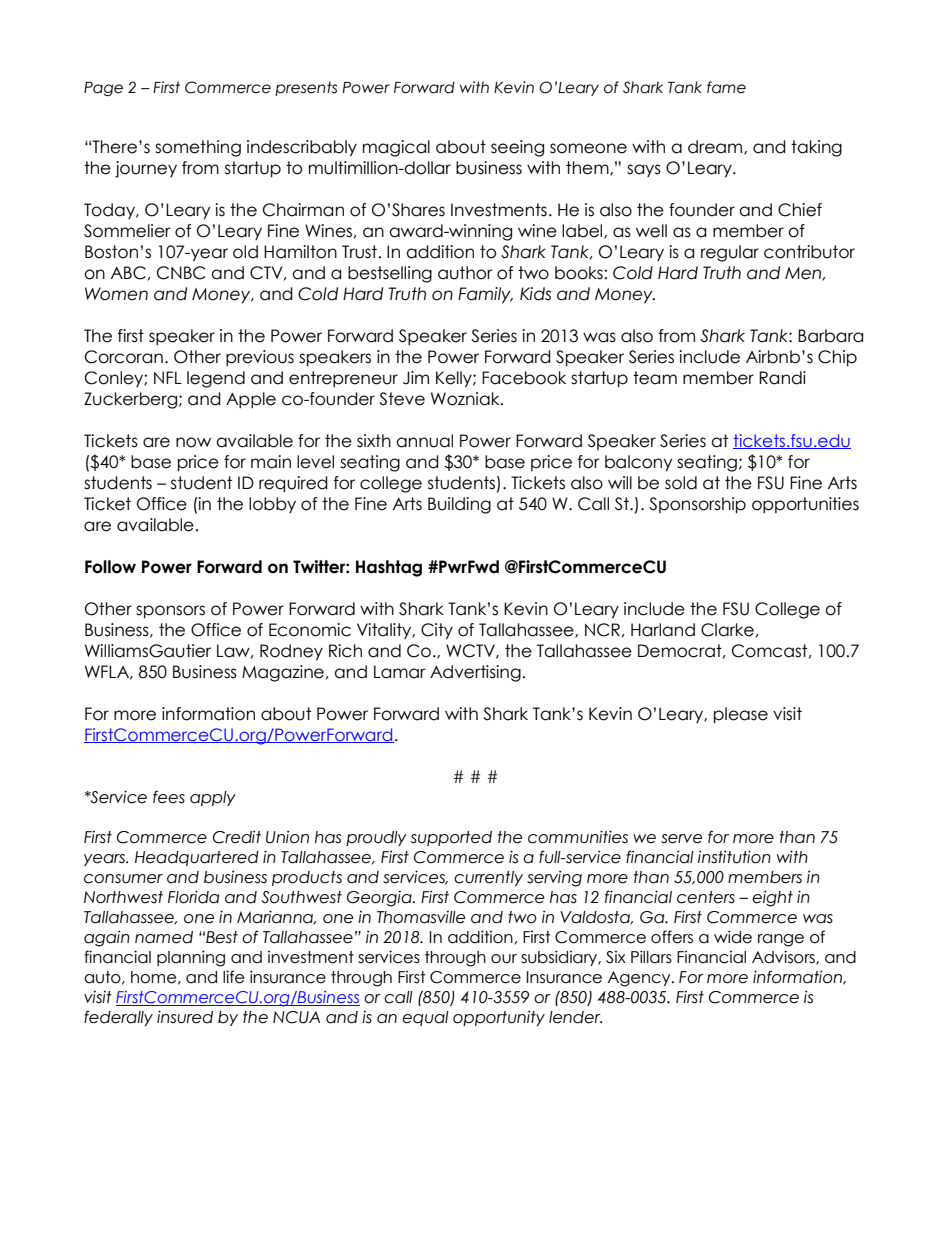 Image resolution: width=952 pixels, height=1233 pixels. Describe the element at coordinates (198, 148) in the page. I see `something` at that location.
